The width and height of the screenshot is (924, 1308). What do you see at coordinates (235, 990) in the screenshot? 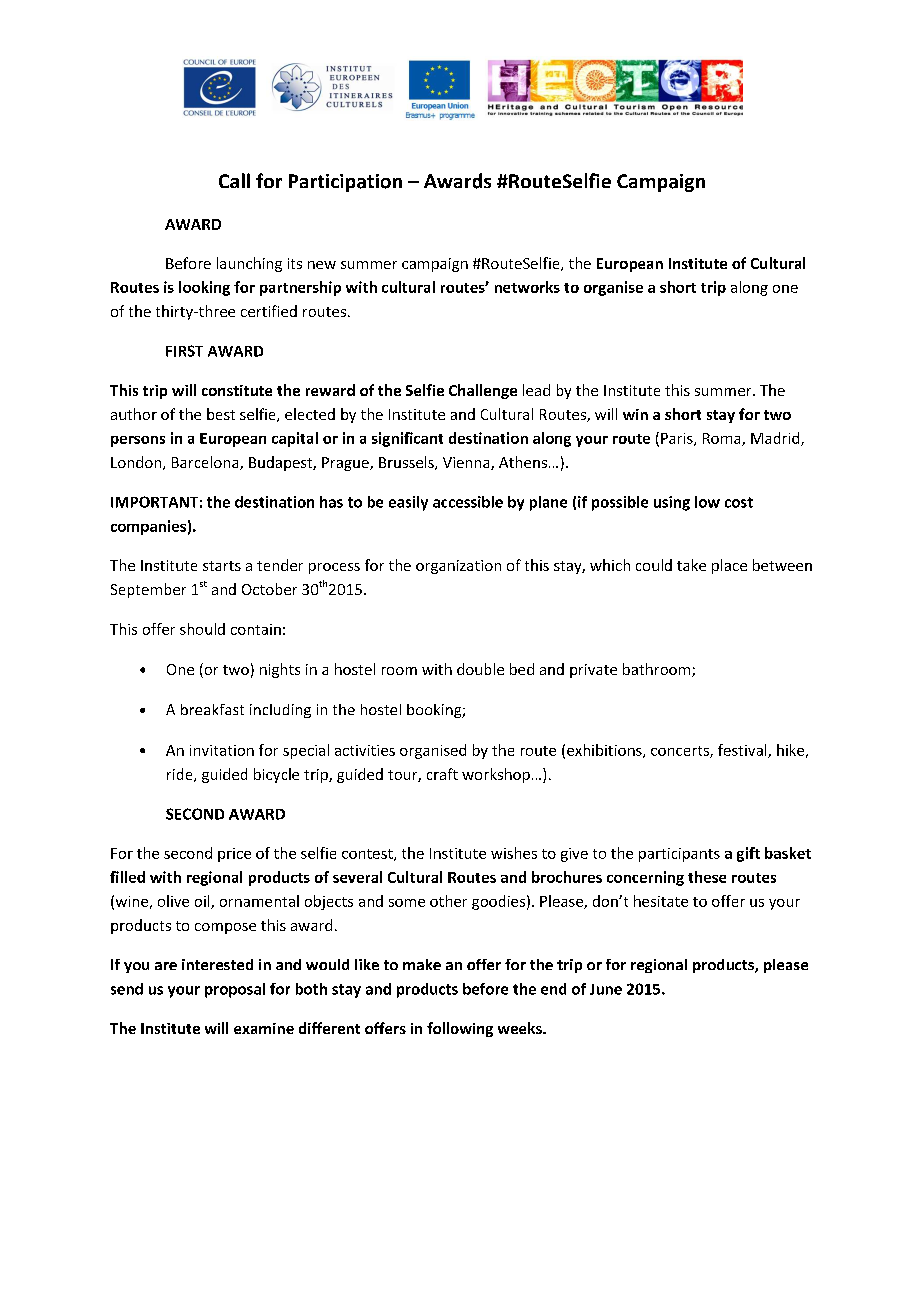
I see `proposal` at bounding box center [235, 990].
